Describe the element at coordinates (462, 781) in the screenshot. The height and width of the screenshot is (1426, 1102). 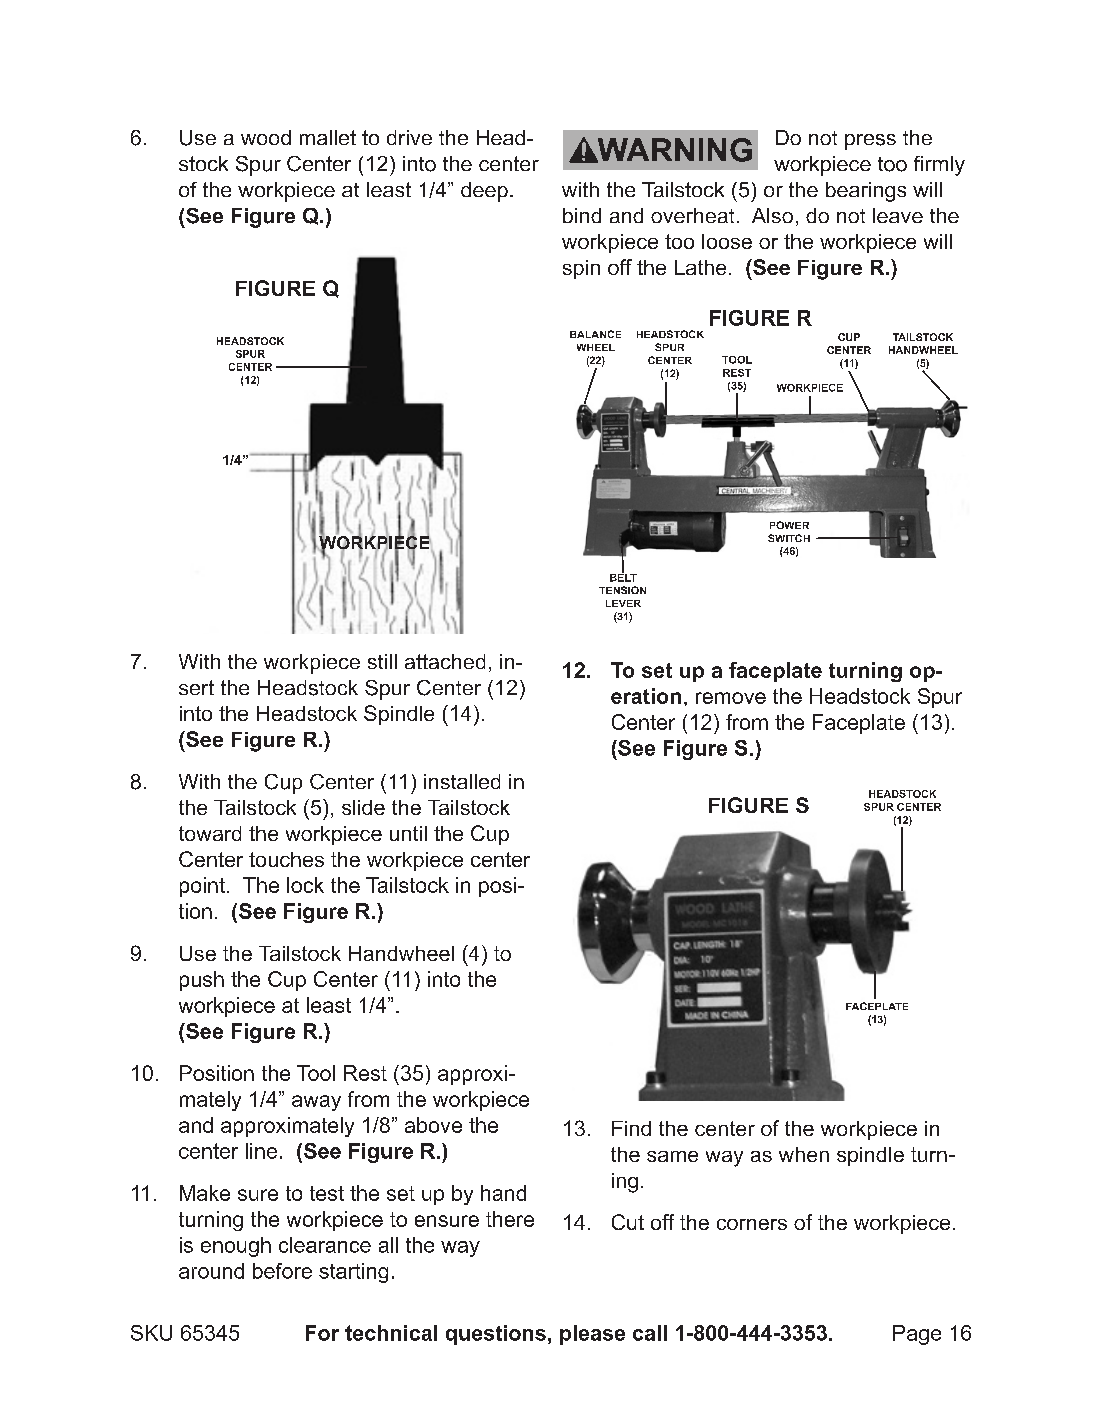
I see `installed` at that location.
